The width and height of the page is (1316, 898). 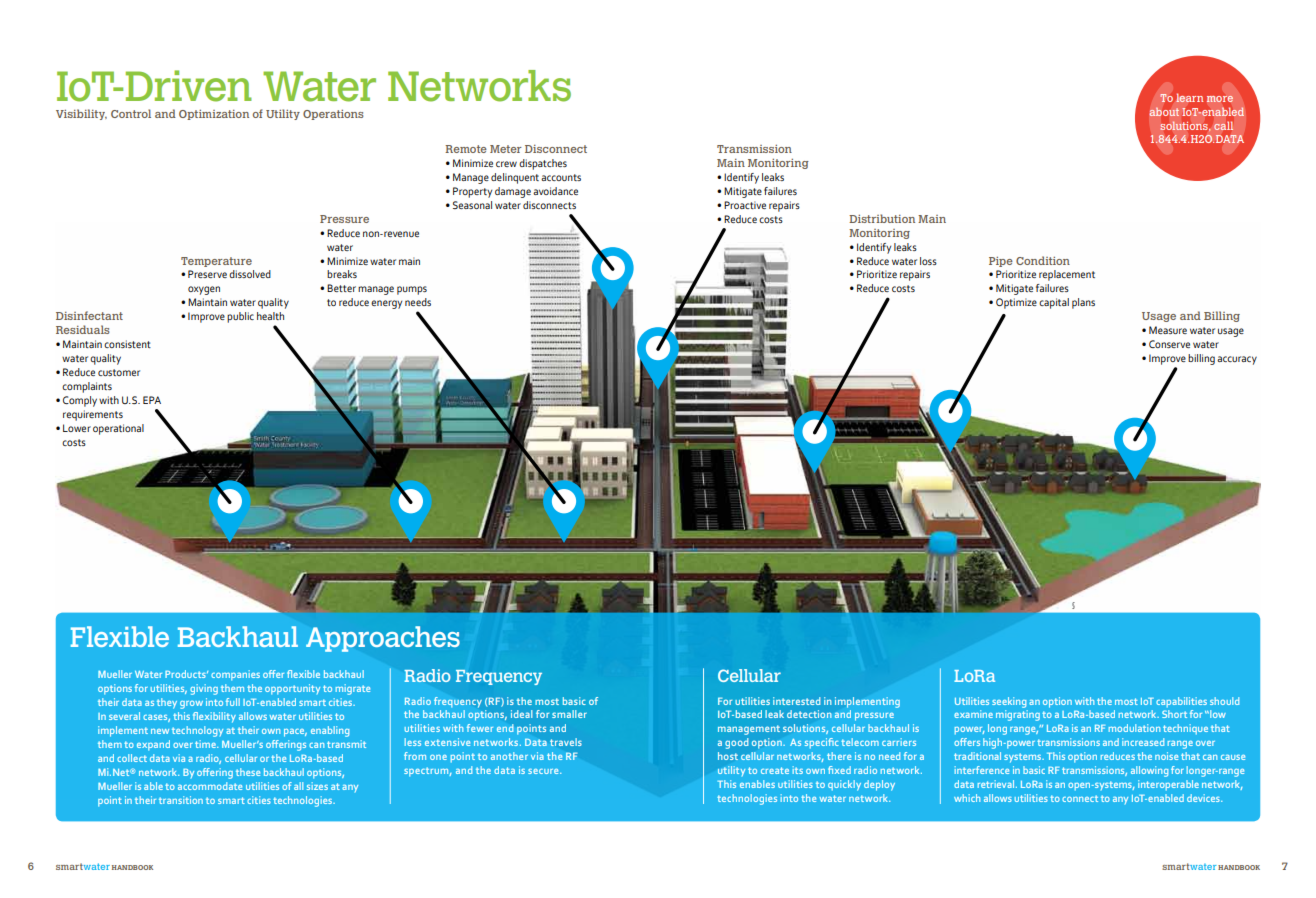 What do you see at coordinates (1149, 771) in the page?
I see `allowing` at bounding box center [1149, 771].
